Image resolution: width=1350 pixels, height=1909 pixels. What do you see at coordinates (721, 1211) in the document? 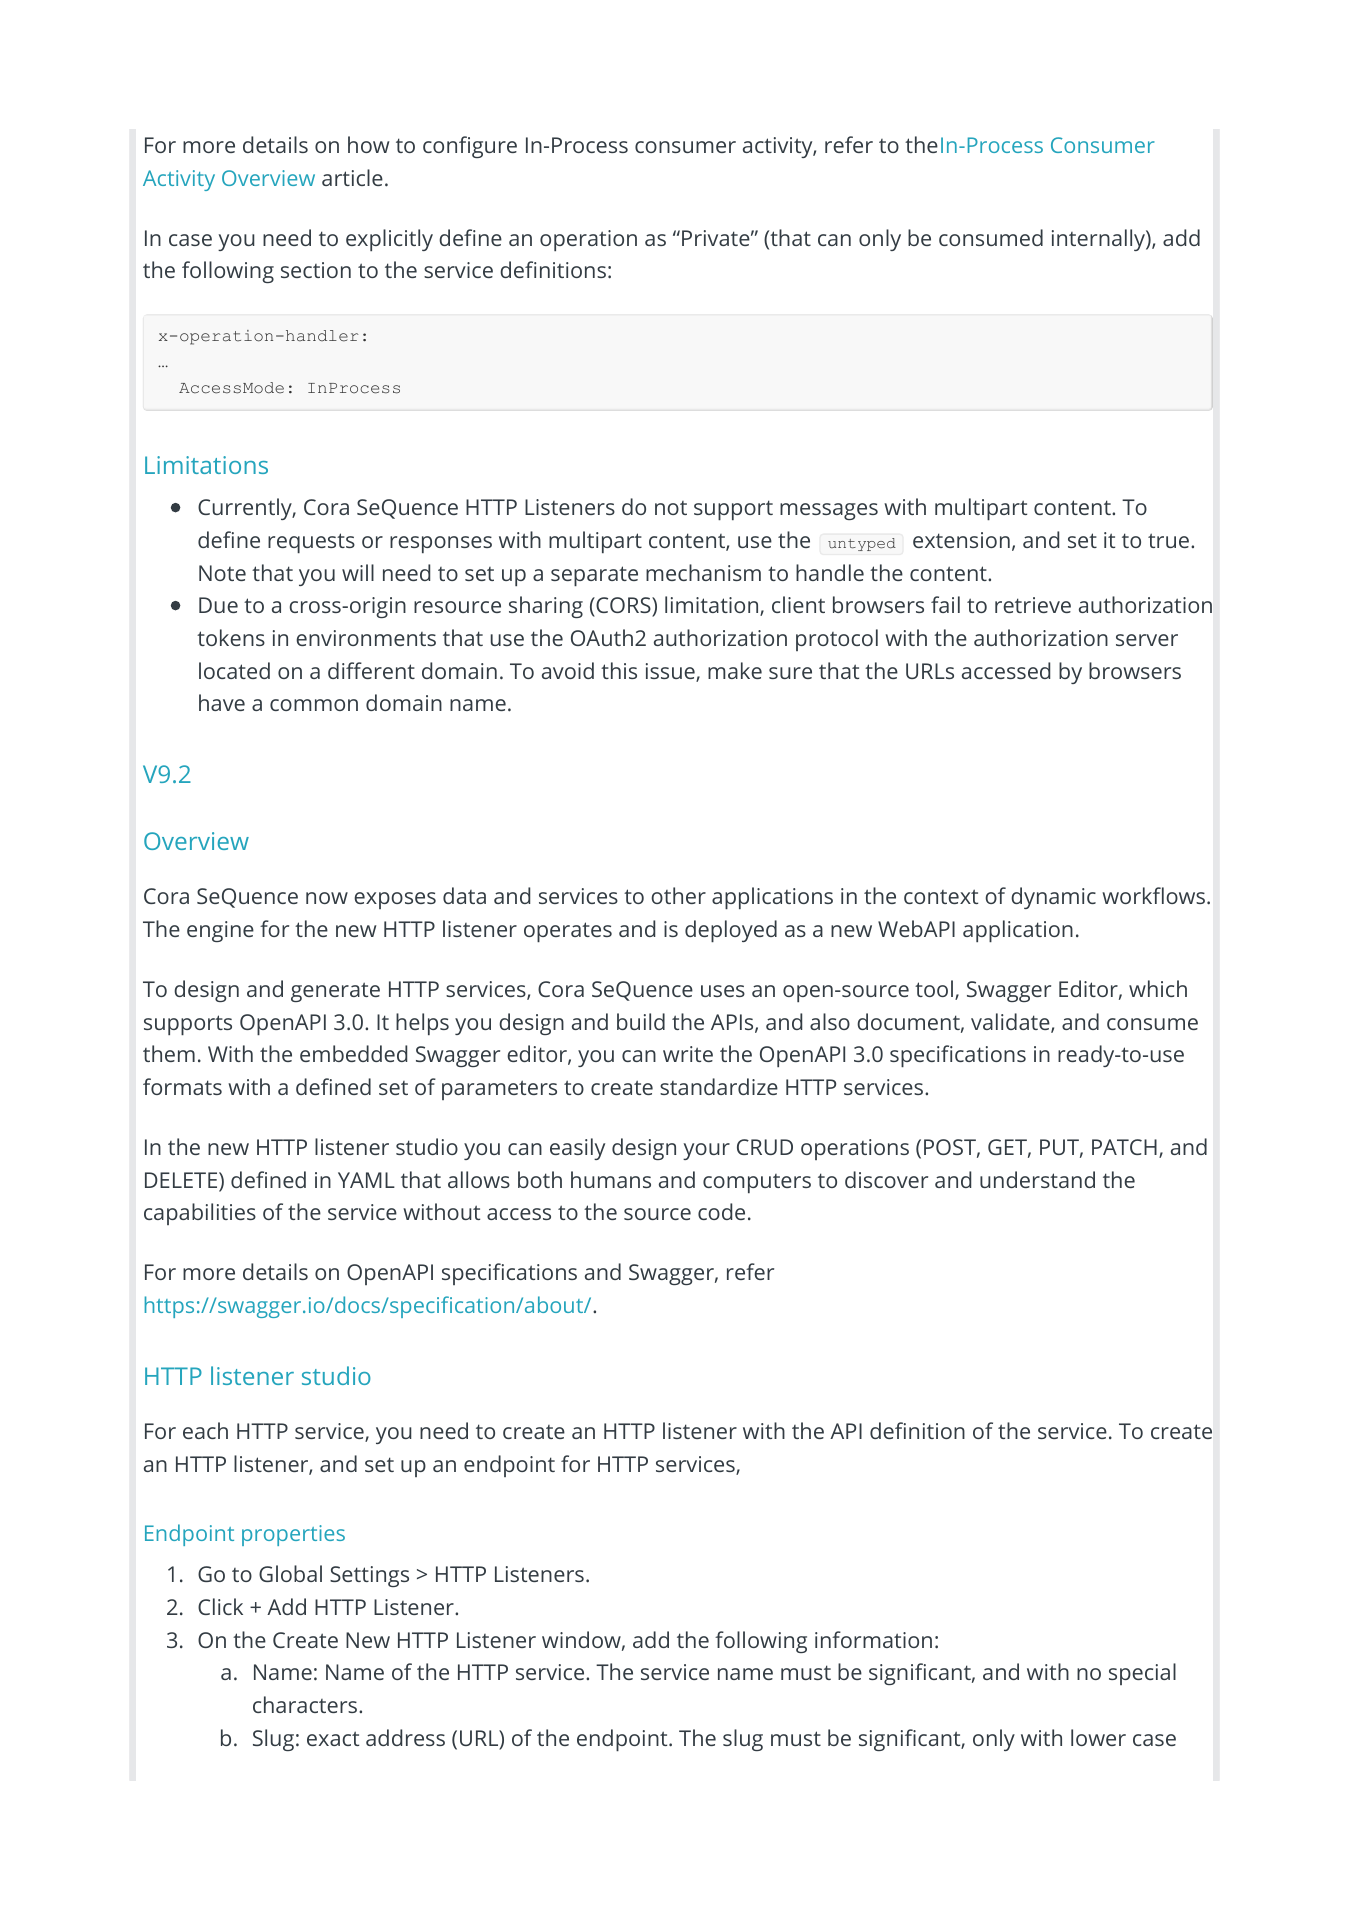
I see `code` at bounding box center [721, 1211].
